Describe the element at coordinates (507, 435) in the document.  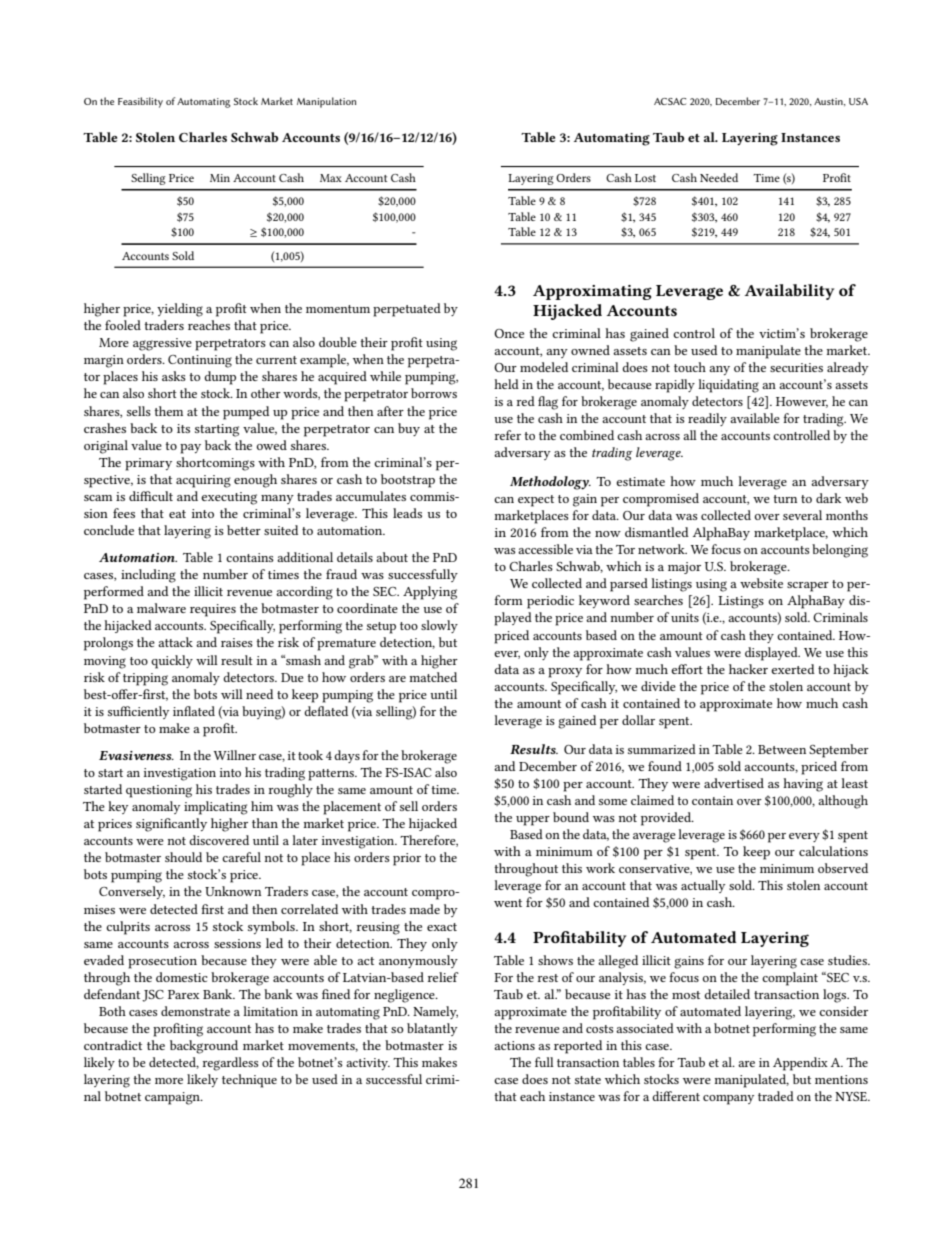
I see `refer` at that location.
